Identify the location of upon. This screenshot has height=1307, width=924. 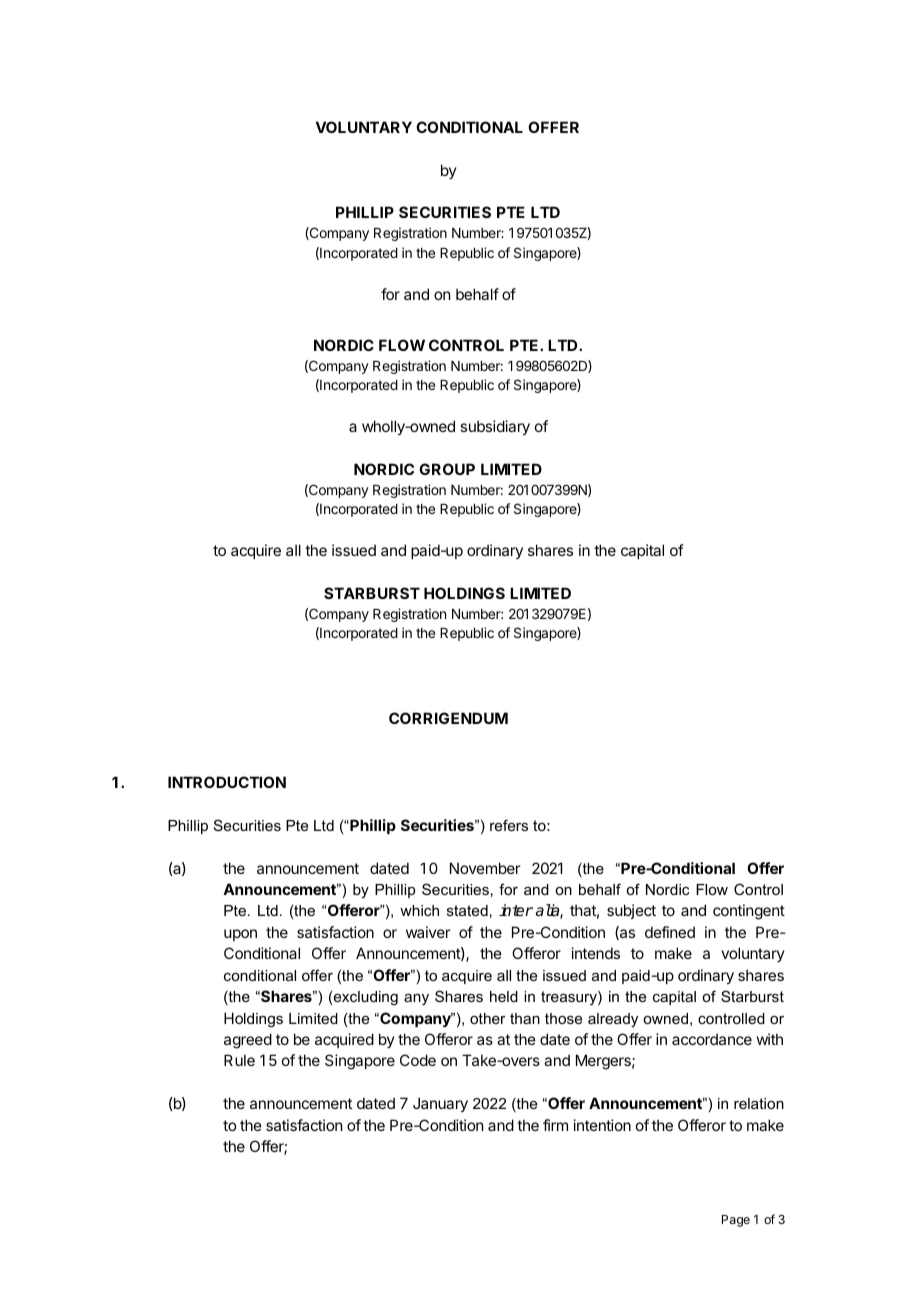
(240, 935).
